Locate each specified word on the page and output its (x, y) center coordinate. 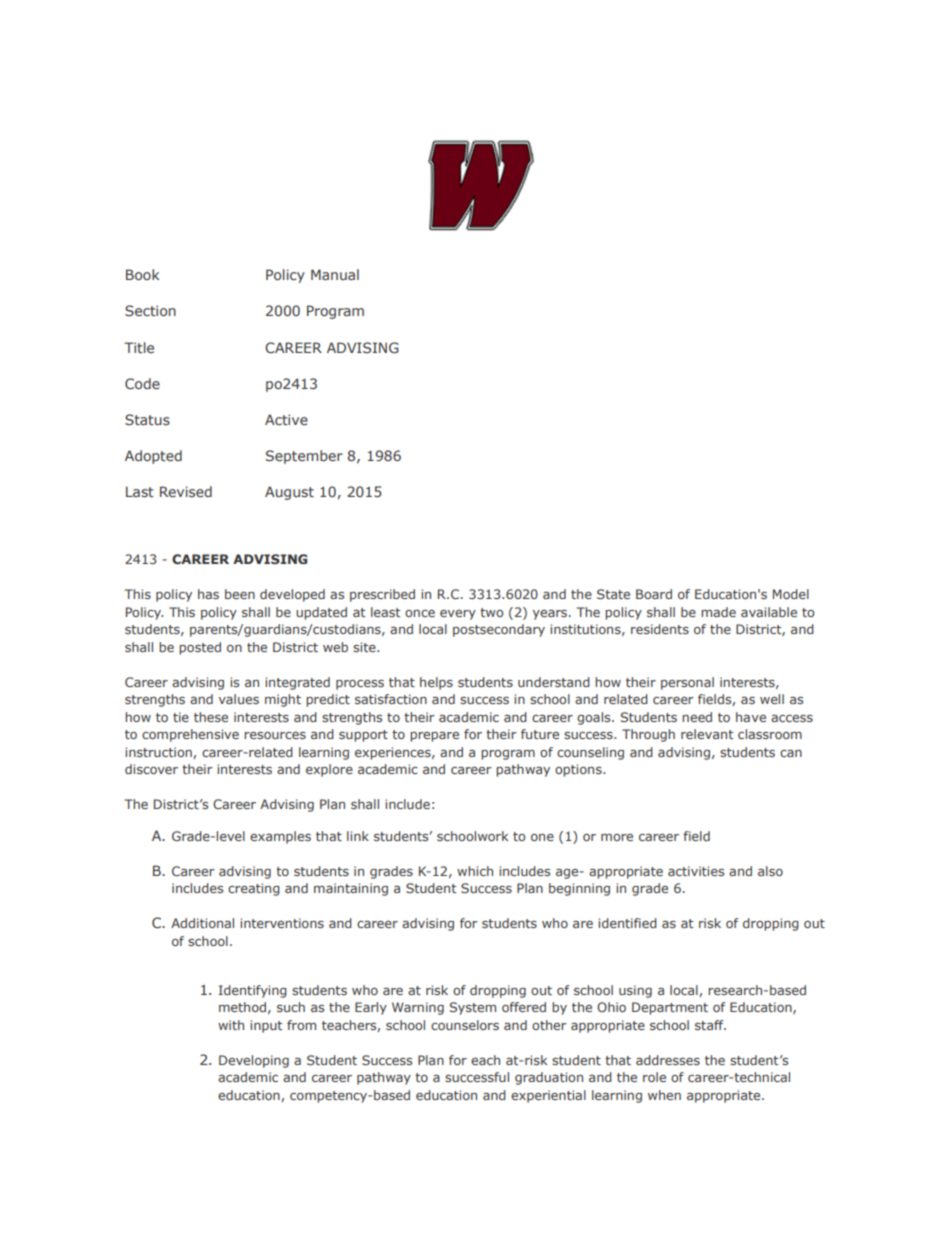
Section (150, 310)
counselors (465, 1025)
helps (436, 683)
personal (687, 683)
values (239, 699)
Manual (335, 274)
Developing (254, 1061)
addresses (668, 1060)
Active (286, 419)
